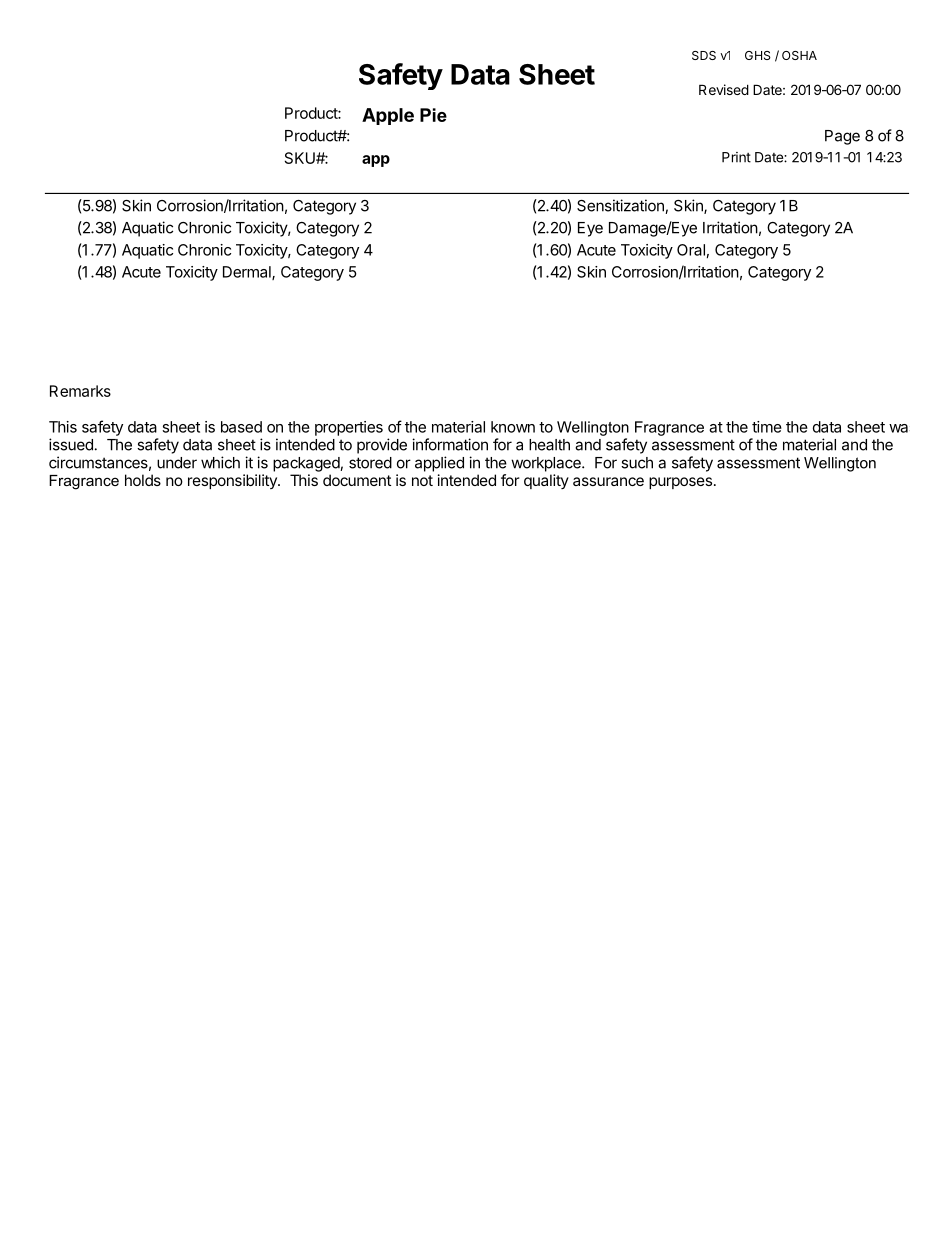 This screenshot has height=1233, width=952. Describe the element at coordinates (758, 55) in the screenshot. I see `GHS` at that location.
